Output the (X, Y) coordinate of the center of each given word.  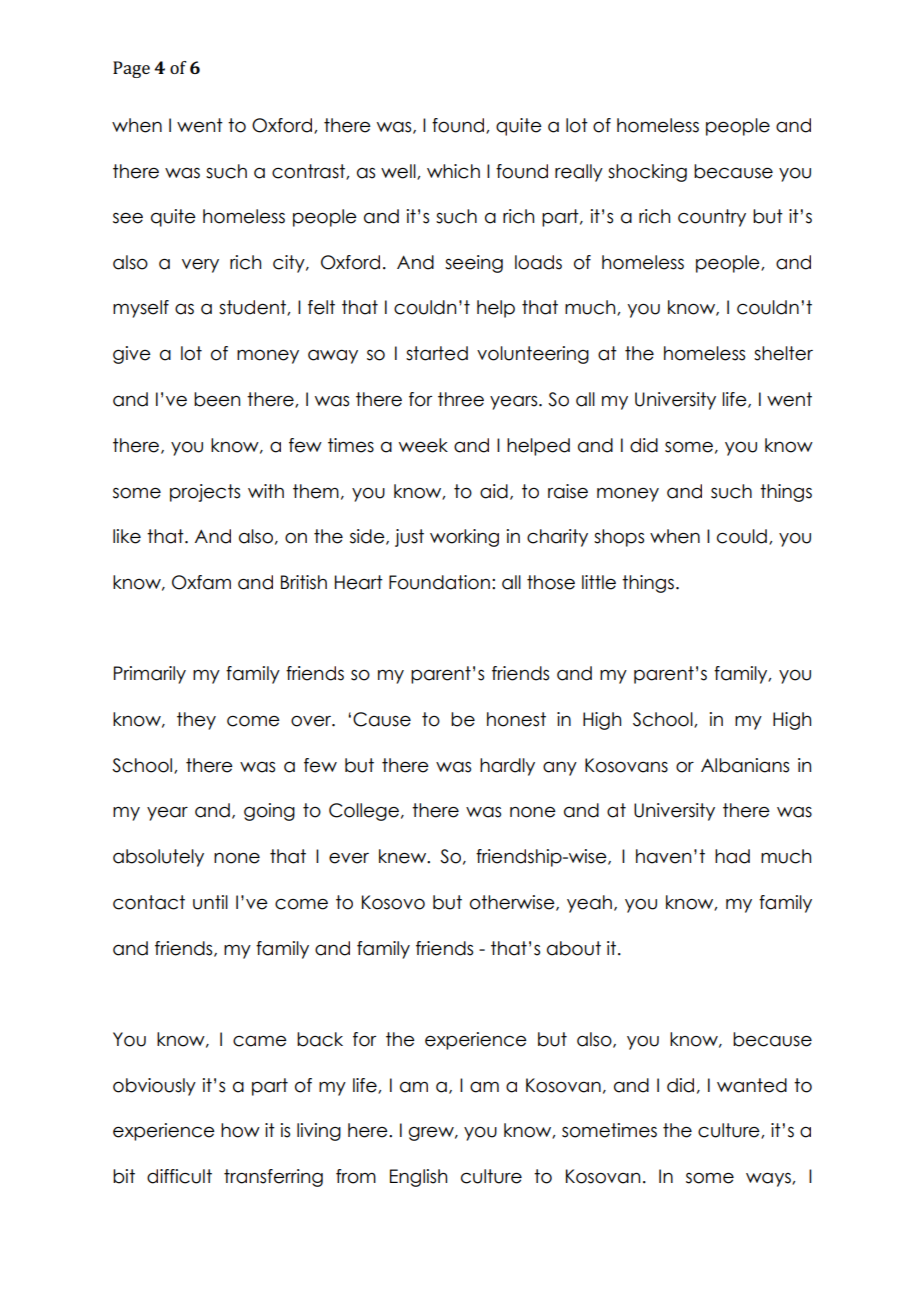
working (464, 538)
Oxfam (201, 582)
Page (131, 69)
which (453, 171)
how (240, 1130)
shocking (647, 173)
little (599, 582)
